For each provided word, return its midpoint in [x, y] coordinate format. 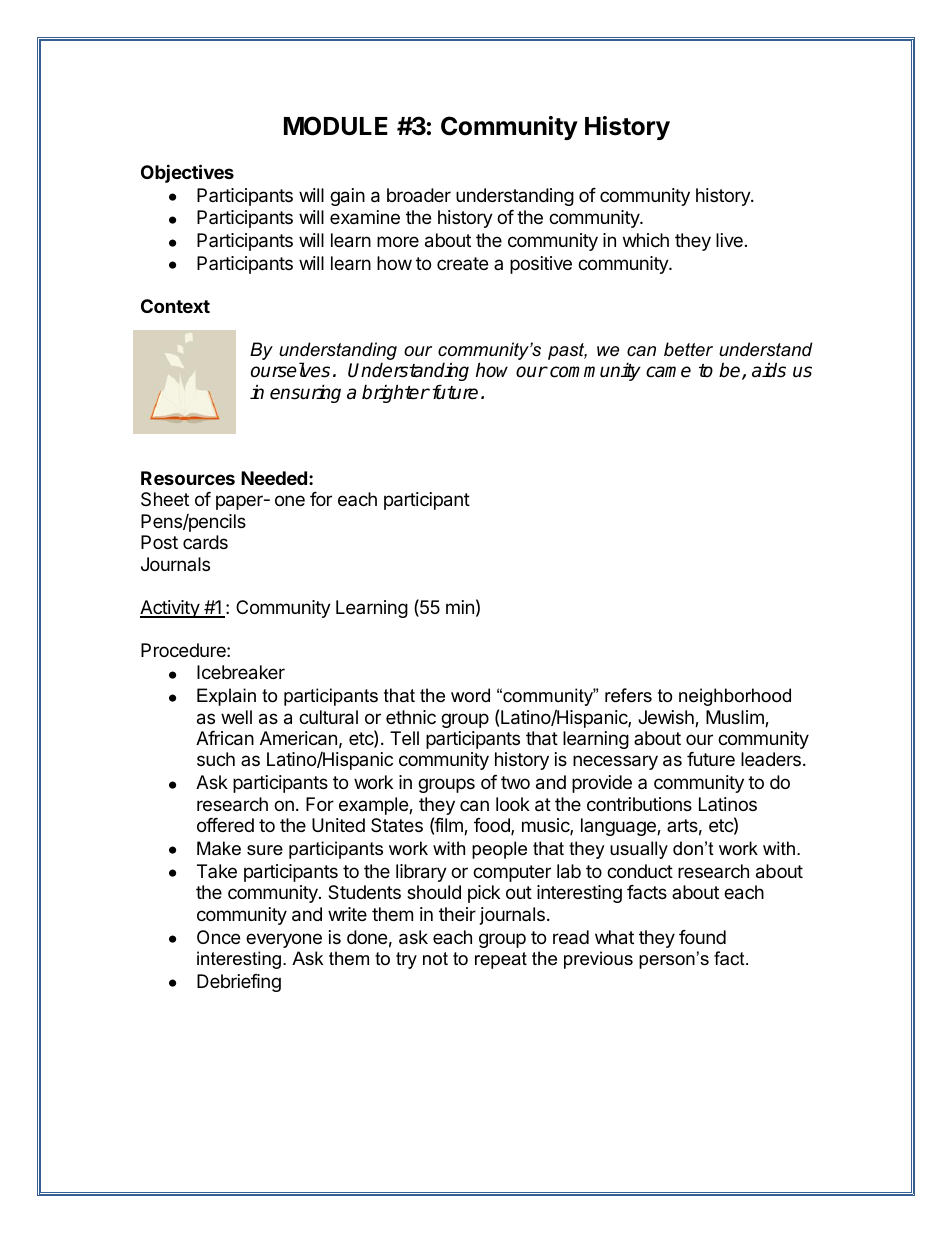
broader [419, 195]
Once [218, 937]
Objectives [187, 173]
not [435, 959]
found [702, 937]
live [729, 240]
